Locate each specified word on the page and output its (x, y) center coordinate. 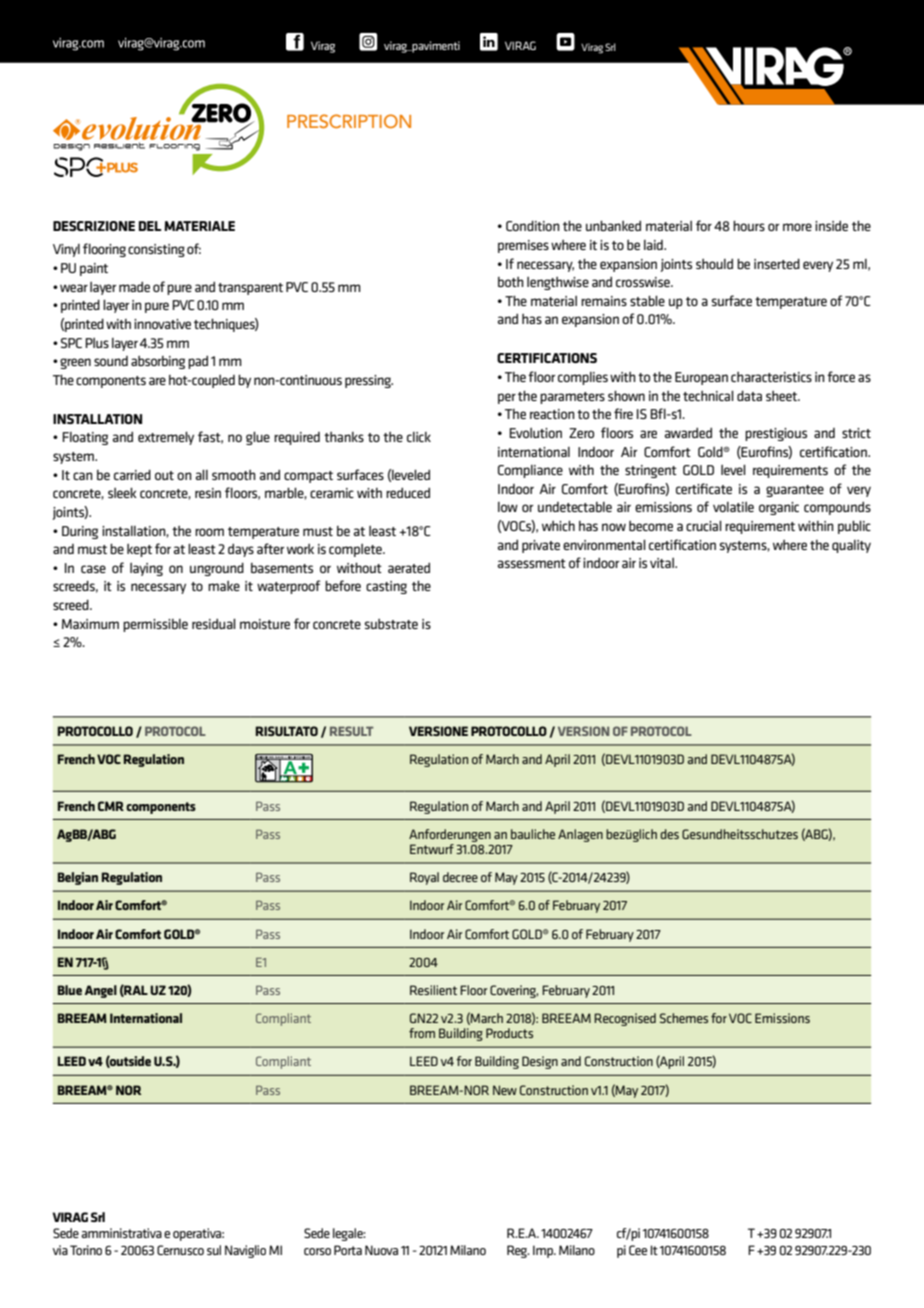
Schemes (684, 1018)
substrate (391, 624)
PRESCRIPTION (349, 121)
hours (749, 225)
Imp (544, 1251)
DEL (150, 226)
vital (663, 563)
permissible (155, 625)
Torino (86, 1250)
